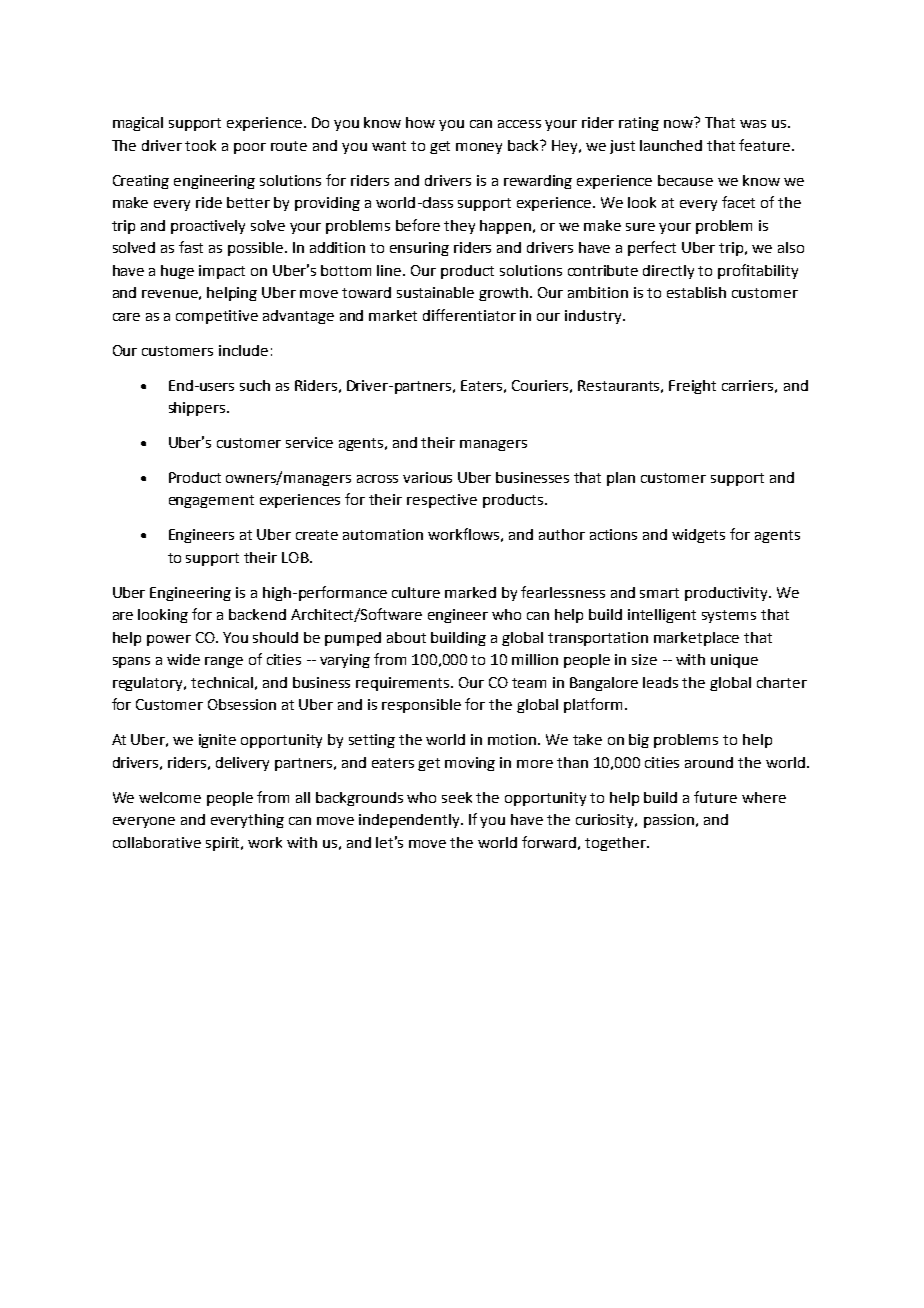 This image has width=924, height=1308. Describe the element at coordinates (457, 797) in the image. I see `seek` at that location.
